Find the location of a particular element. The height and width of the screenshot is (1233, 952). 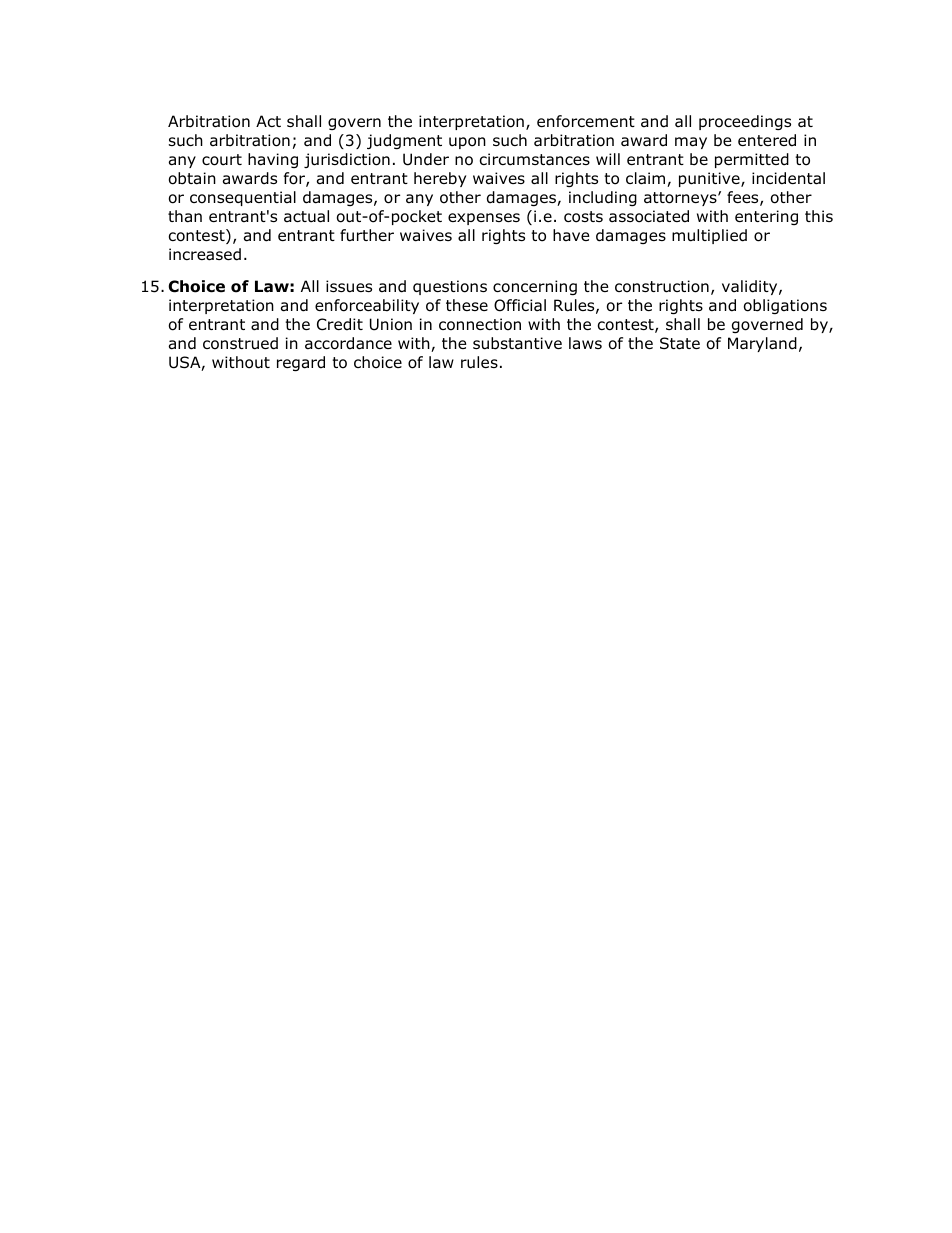

entering is located at coordinates (766, 217).
